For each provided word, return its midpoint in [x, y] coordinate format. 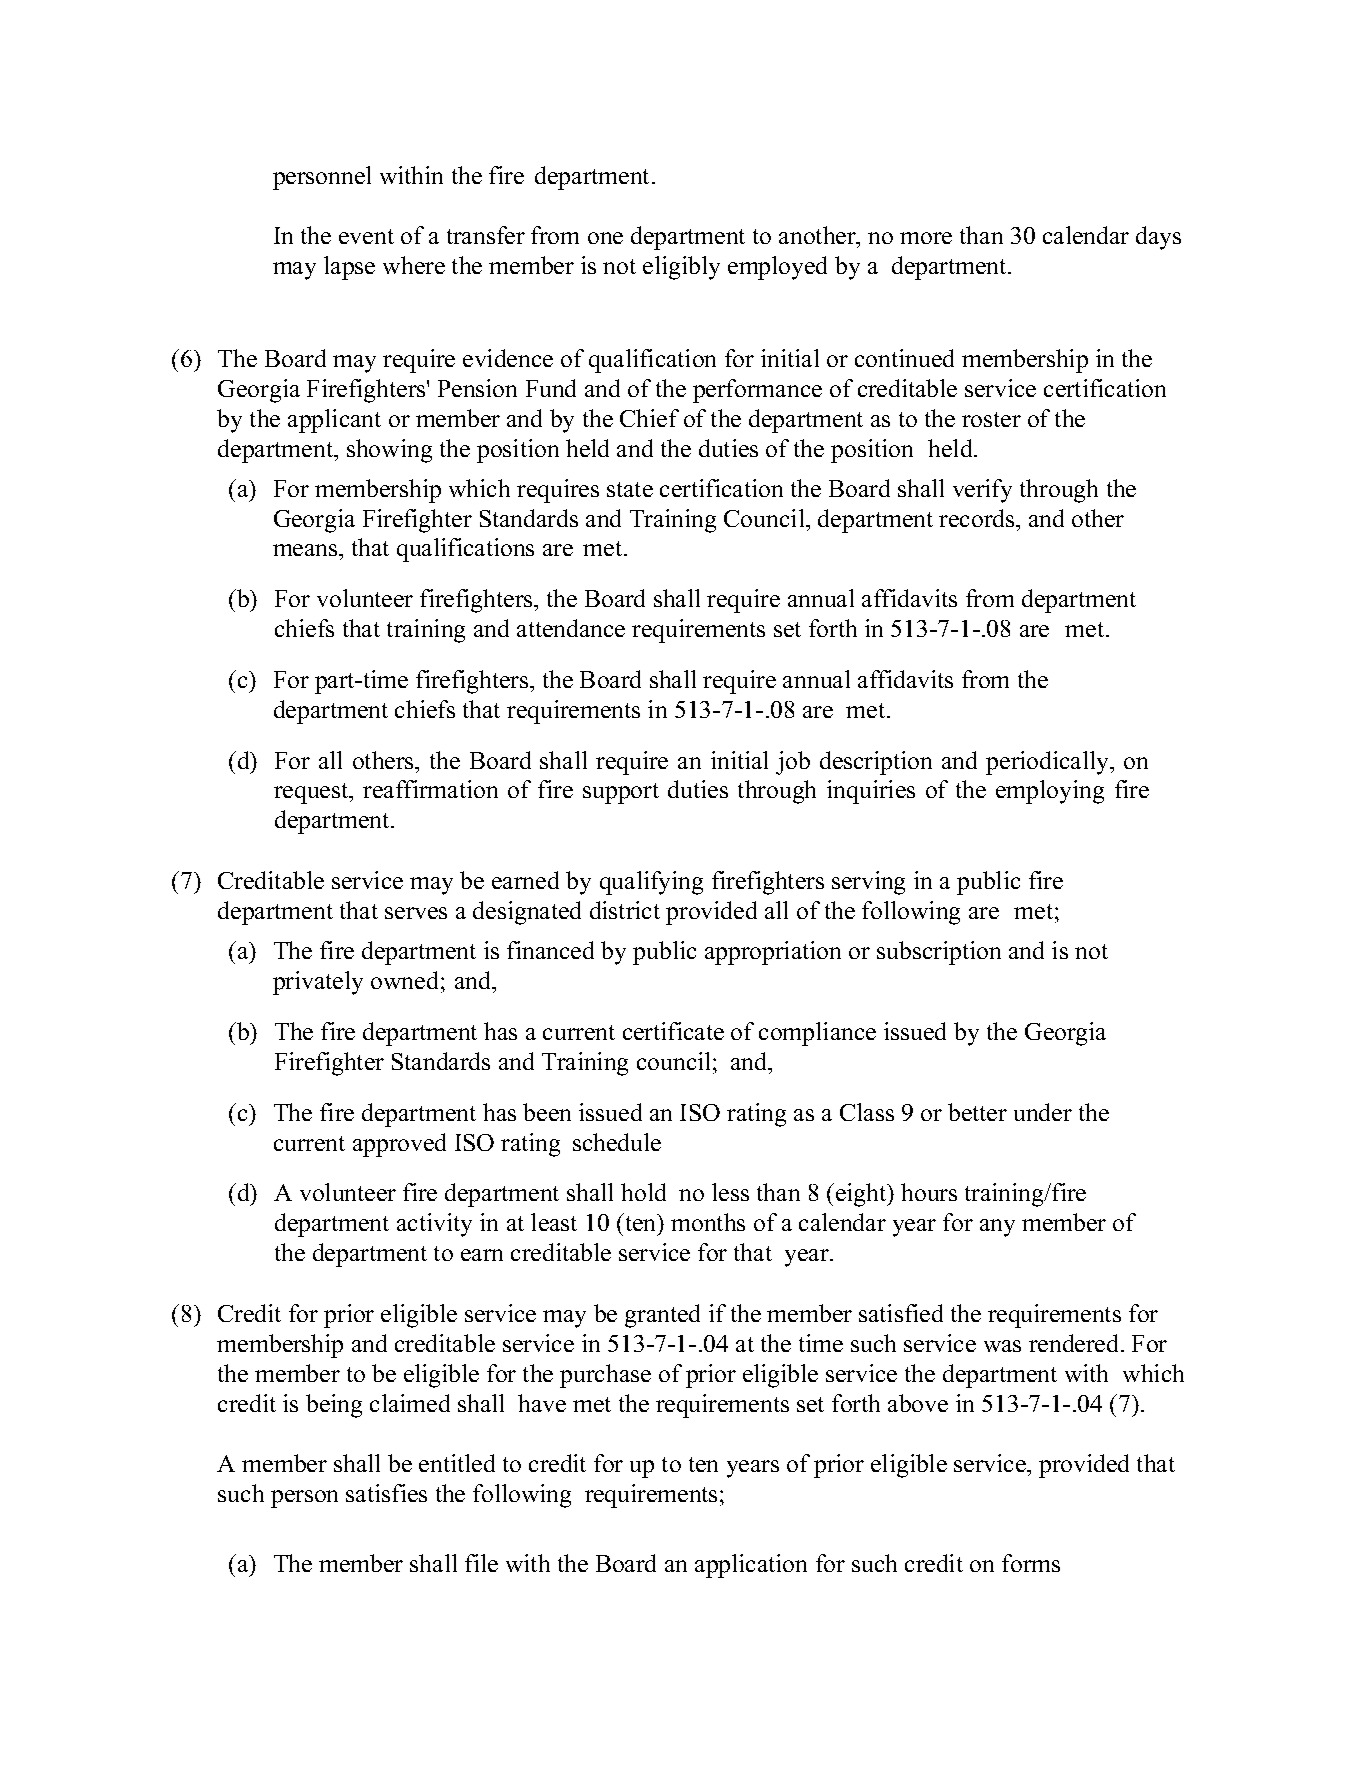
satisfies [386, 1493]
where [414, 265]
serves [416, 913]
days [1158, 238]
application [751, 1566]
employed [777, 268]
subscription [939, 953]
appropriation [773, 953]
